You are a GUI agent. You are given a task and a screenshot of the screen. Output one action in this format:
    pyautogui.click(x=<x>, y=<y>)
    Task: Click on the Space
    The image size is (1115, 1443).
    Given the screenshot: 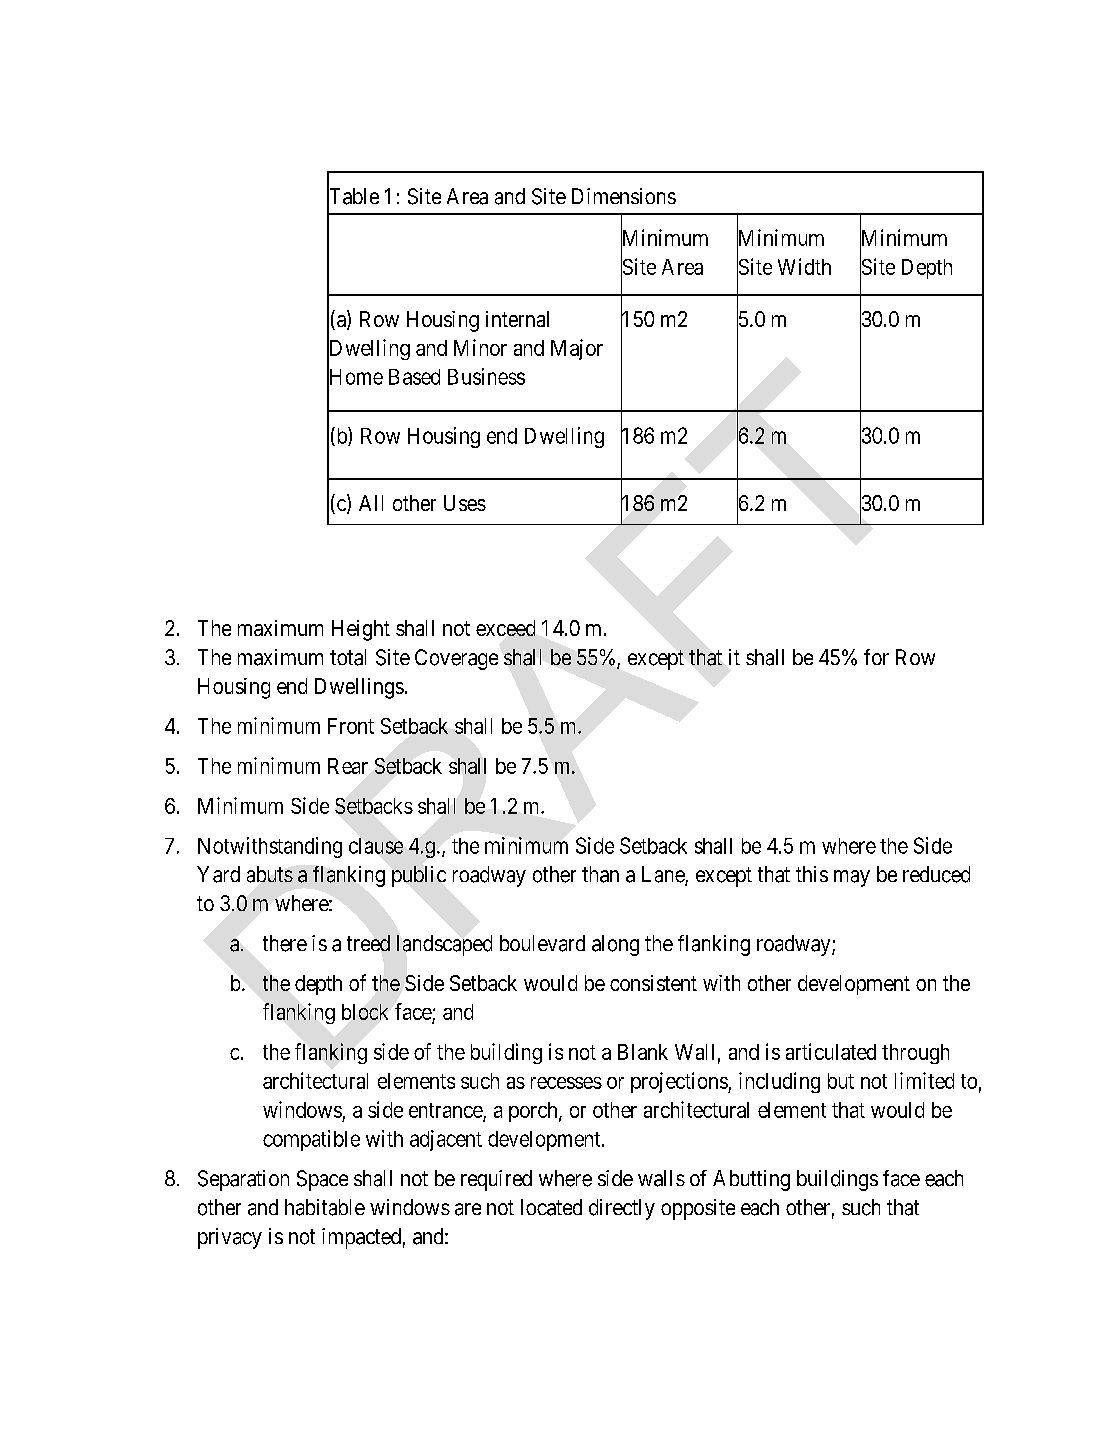 What is the action you would take?
    pyautogui.click(x=322, y=1180)
